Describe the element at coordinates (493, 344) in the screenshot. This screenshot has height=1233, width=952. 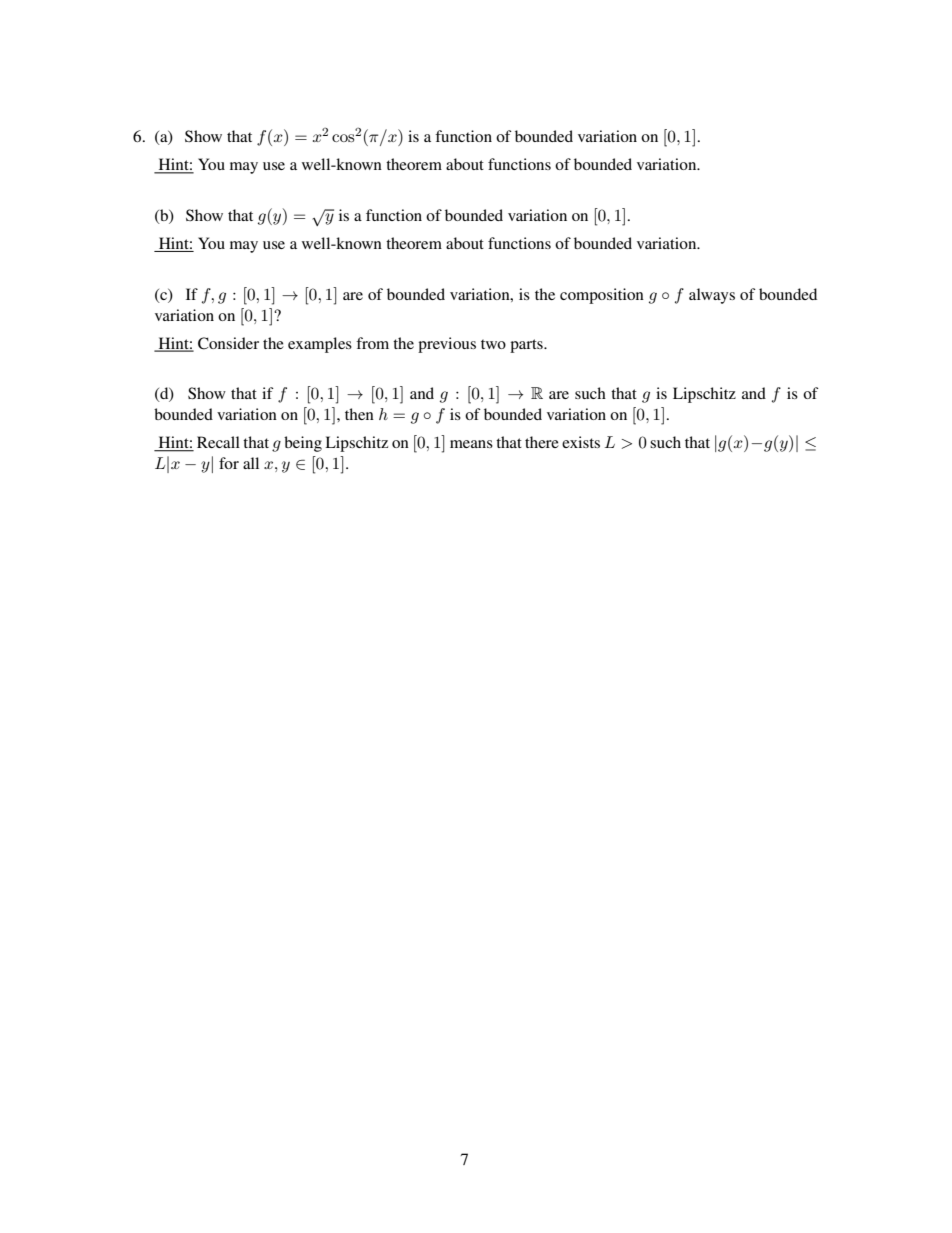
I see `two` at that location.
